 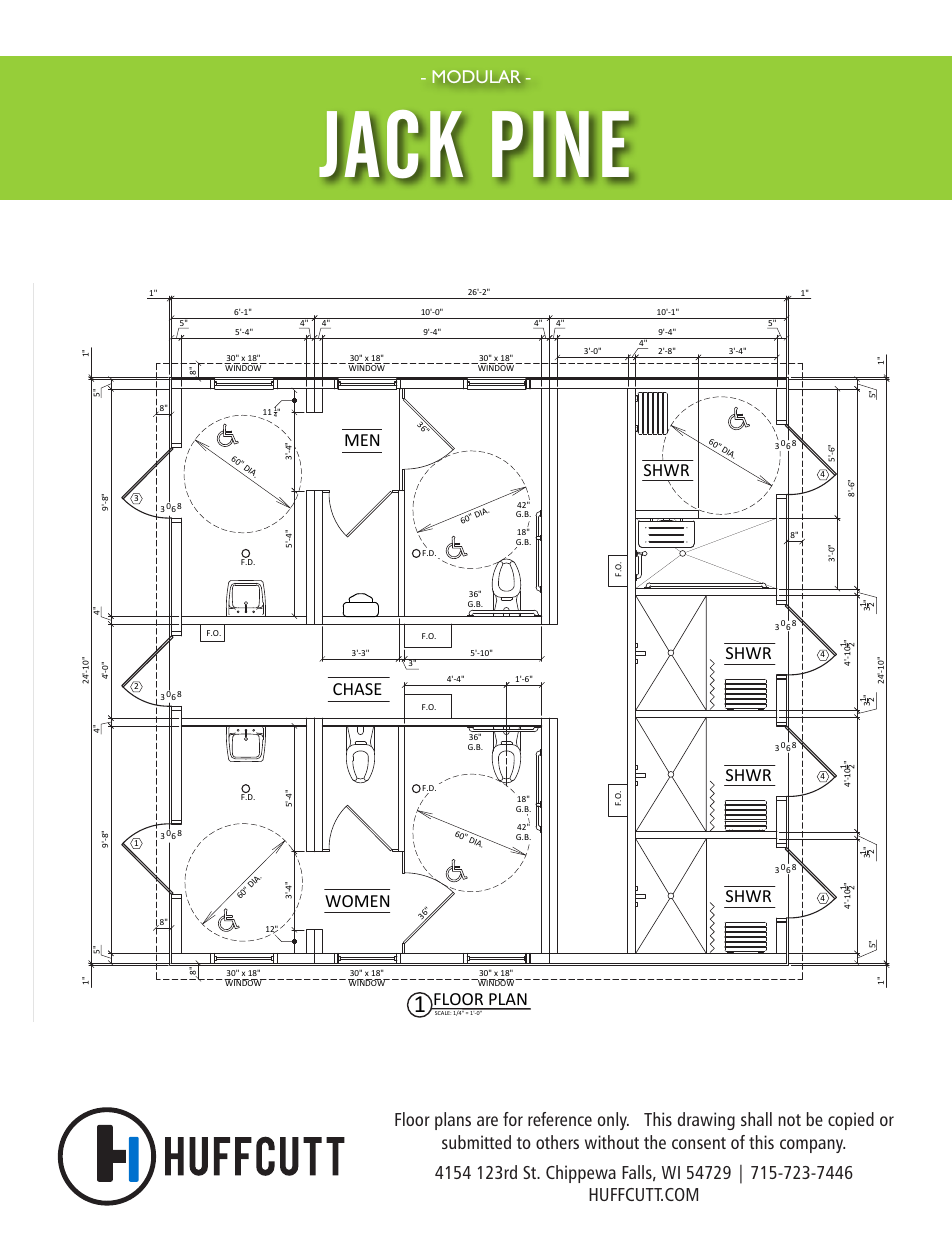 What do you see at coordinates (789, 1120) in the document?
I see `not` at bounding box center [789, 1120].
